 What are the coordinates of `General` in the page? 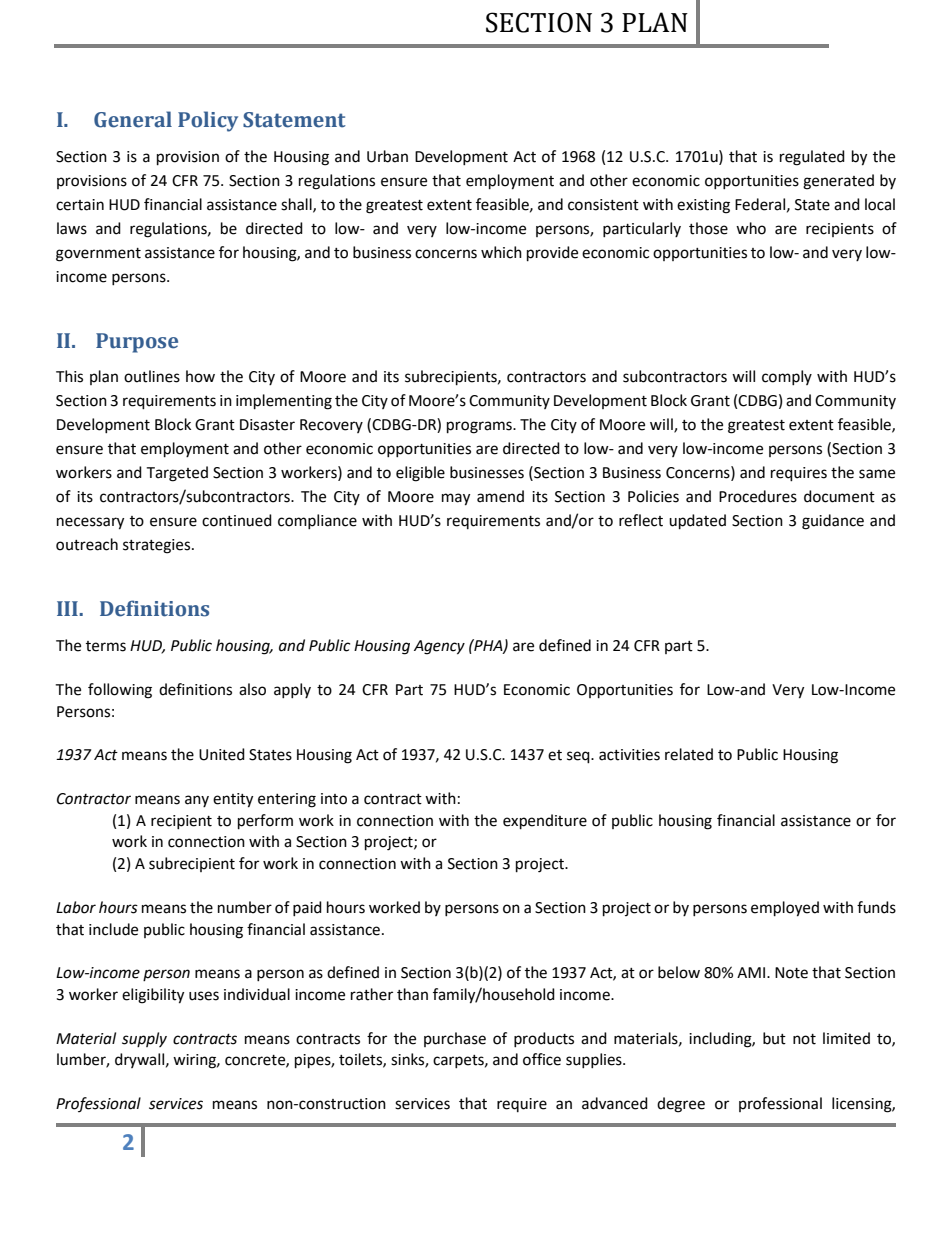 It's located at (133, 119).
